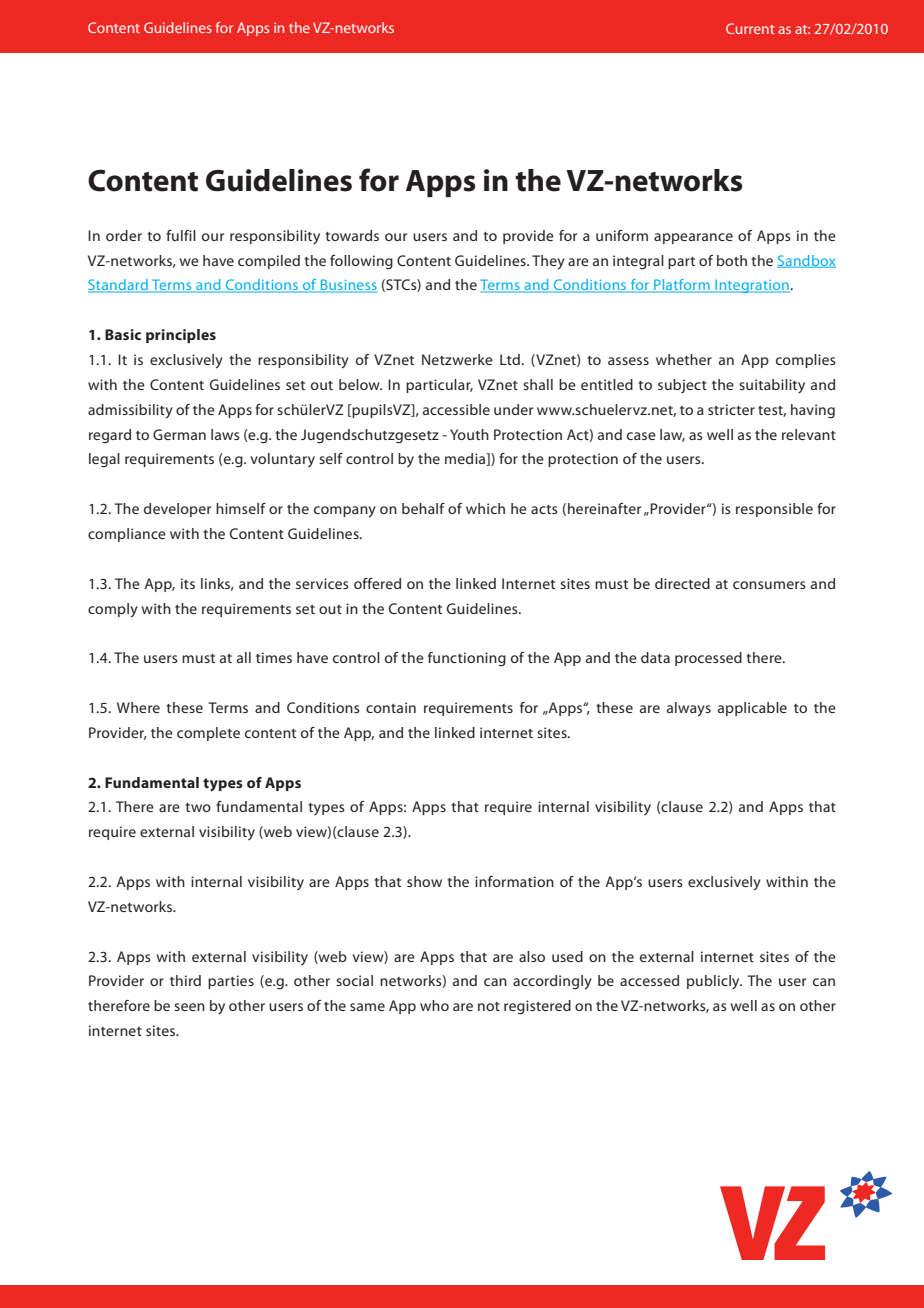 The image size is (924, 1308). What do you see at coordinates (485, 508) in the page?
I see `which` at bounding box center [485, 508].
